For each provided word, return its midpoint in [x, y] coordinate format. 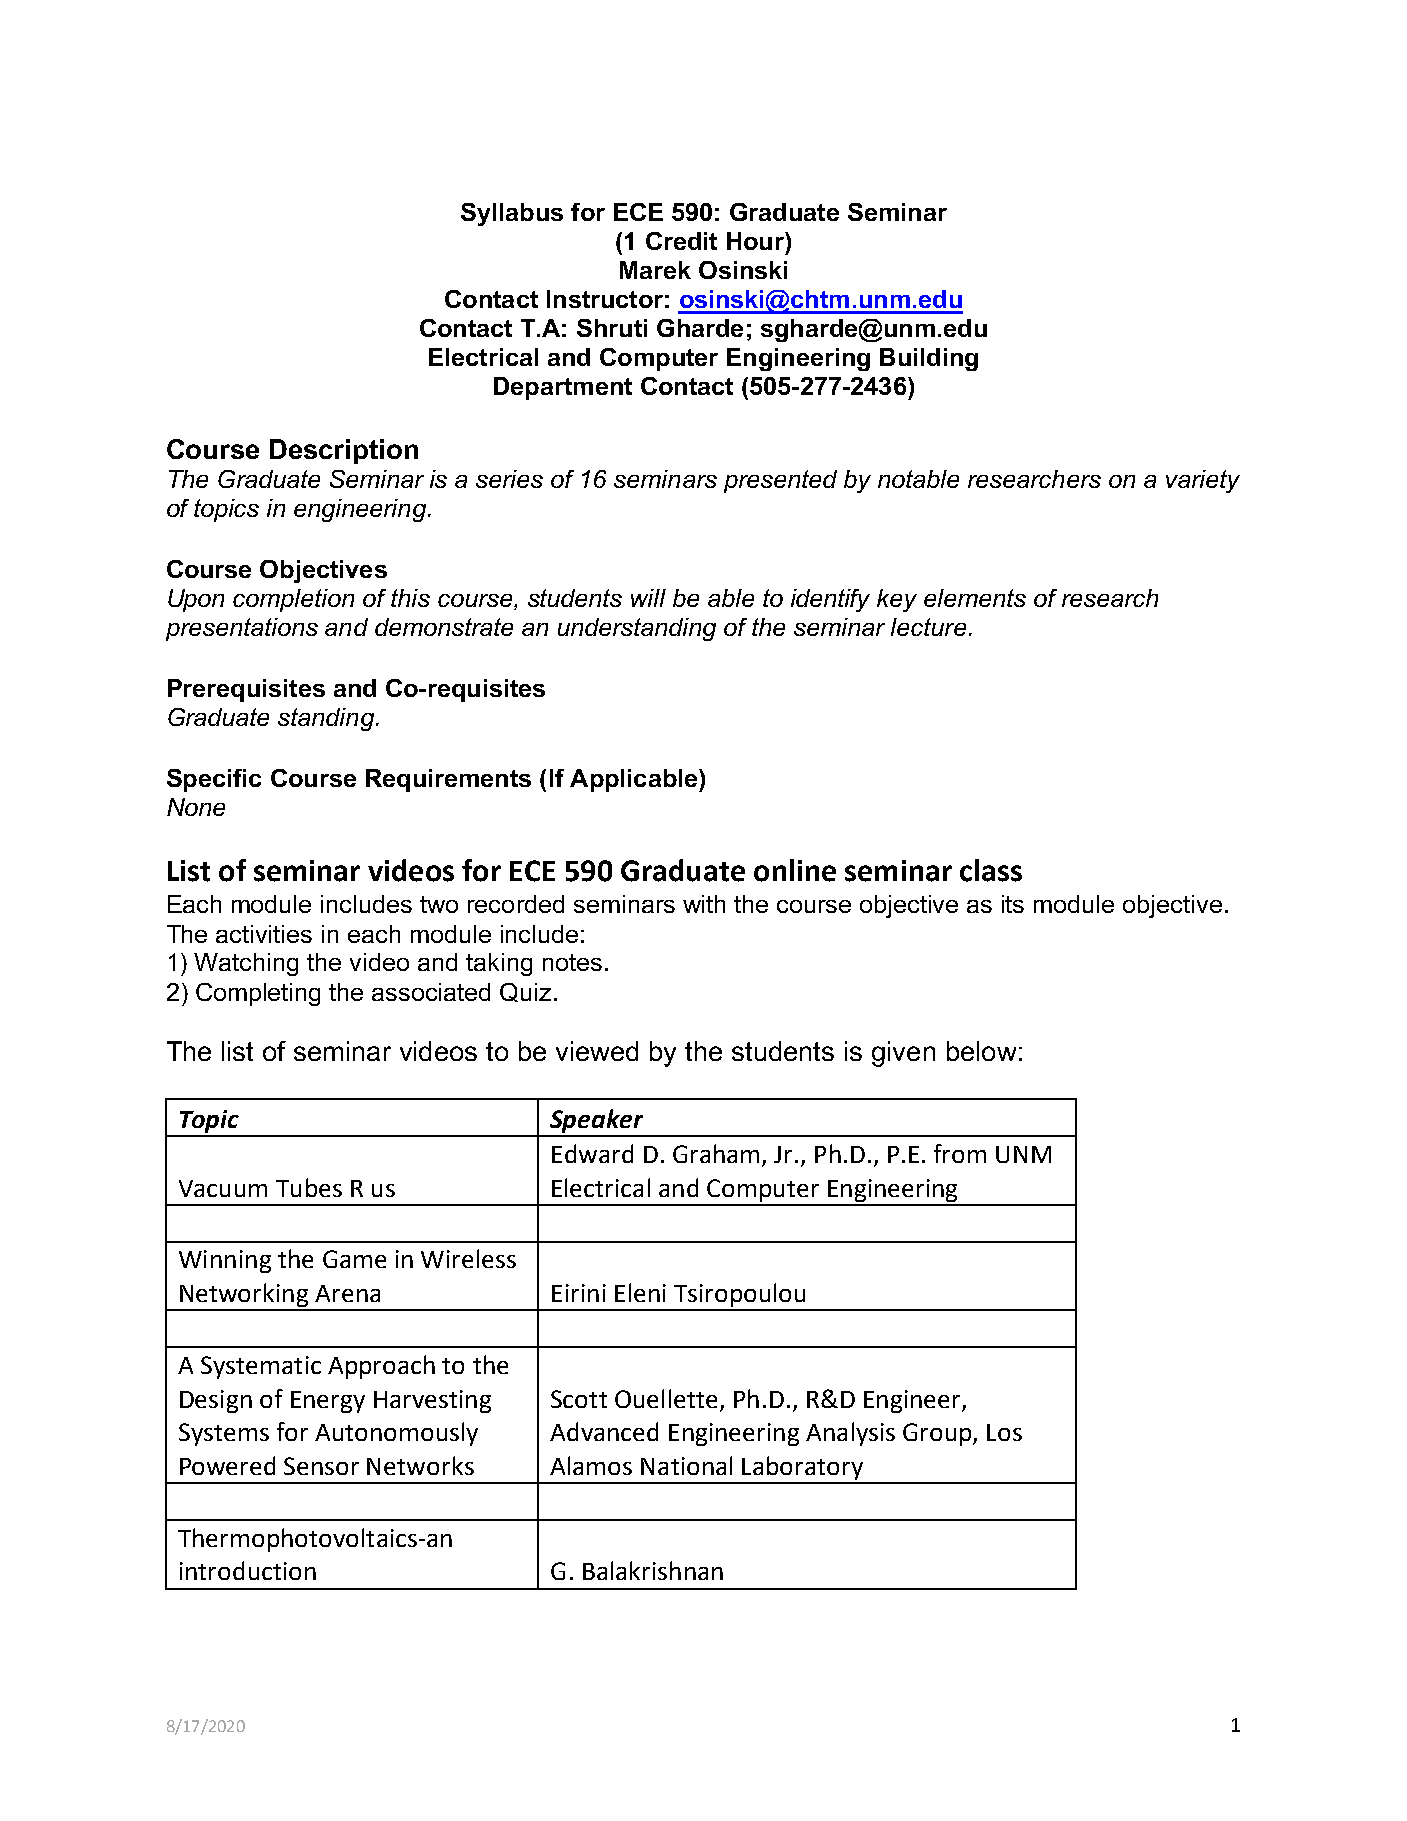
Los [1004, 1432]
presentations [242, 629]
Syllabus [512, 214]
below [981, 1051]
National [686, 1465]
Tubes [309, 1187]
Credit [681, 241]
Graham [716, 1153]
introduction [248, 1570]
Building [929, 359]
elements [975, 598]
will [648, 598]
